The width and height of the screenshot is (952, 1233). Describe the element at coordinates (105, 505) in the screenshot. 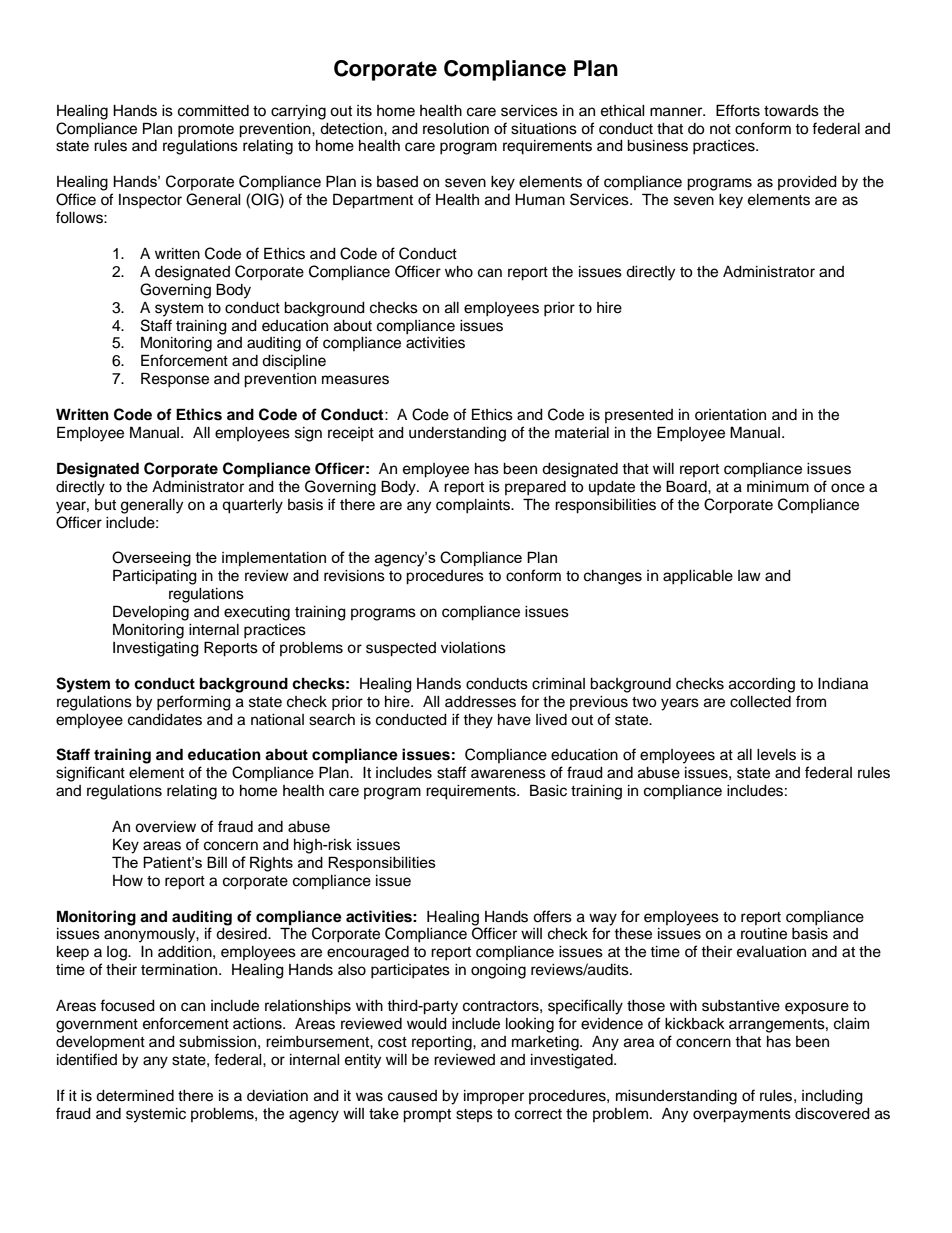

I see `but` at that location.
